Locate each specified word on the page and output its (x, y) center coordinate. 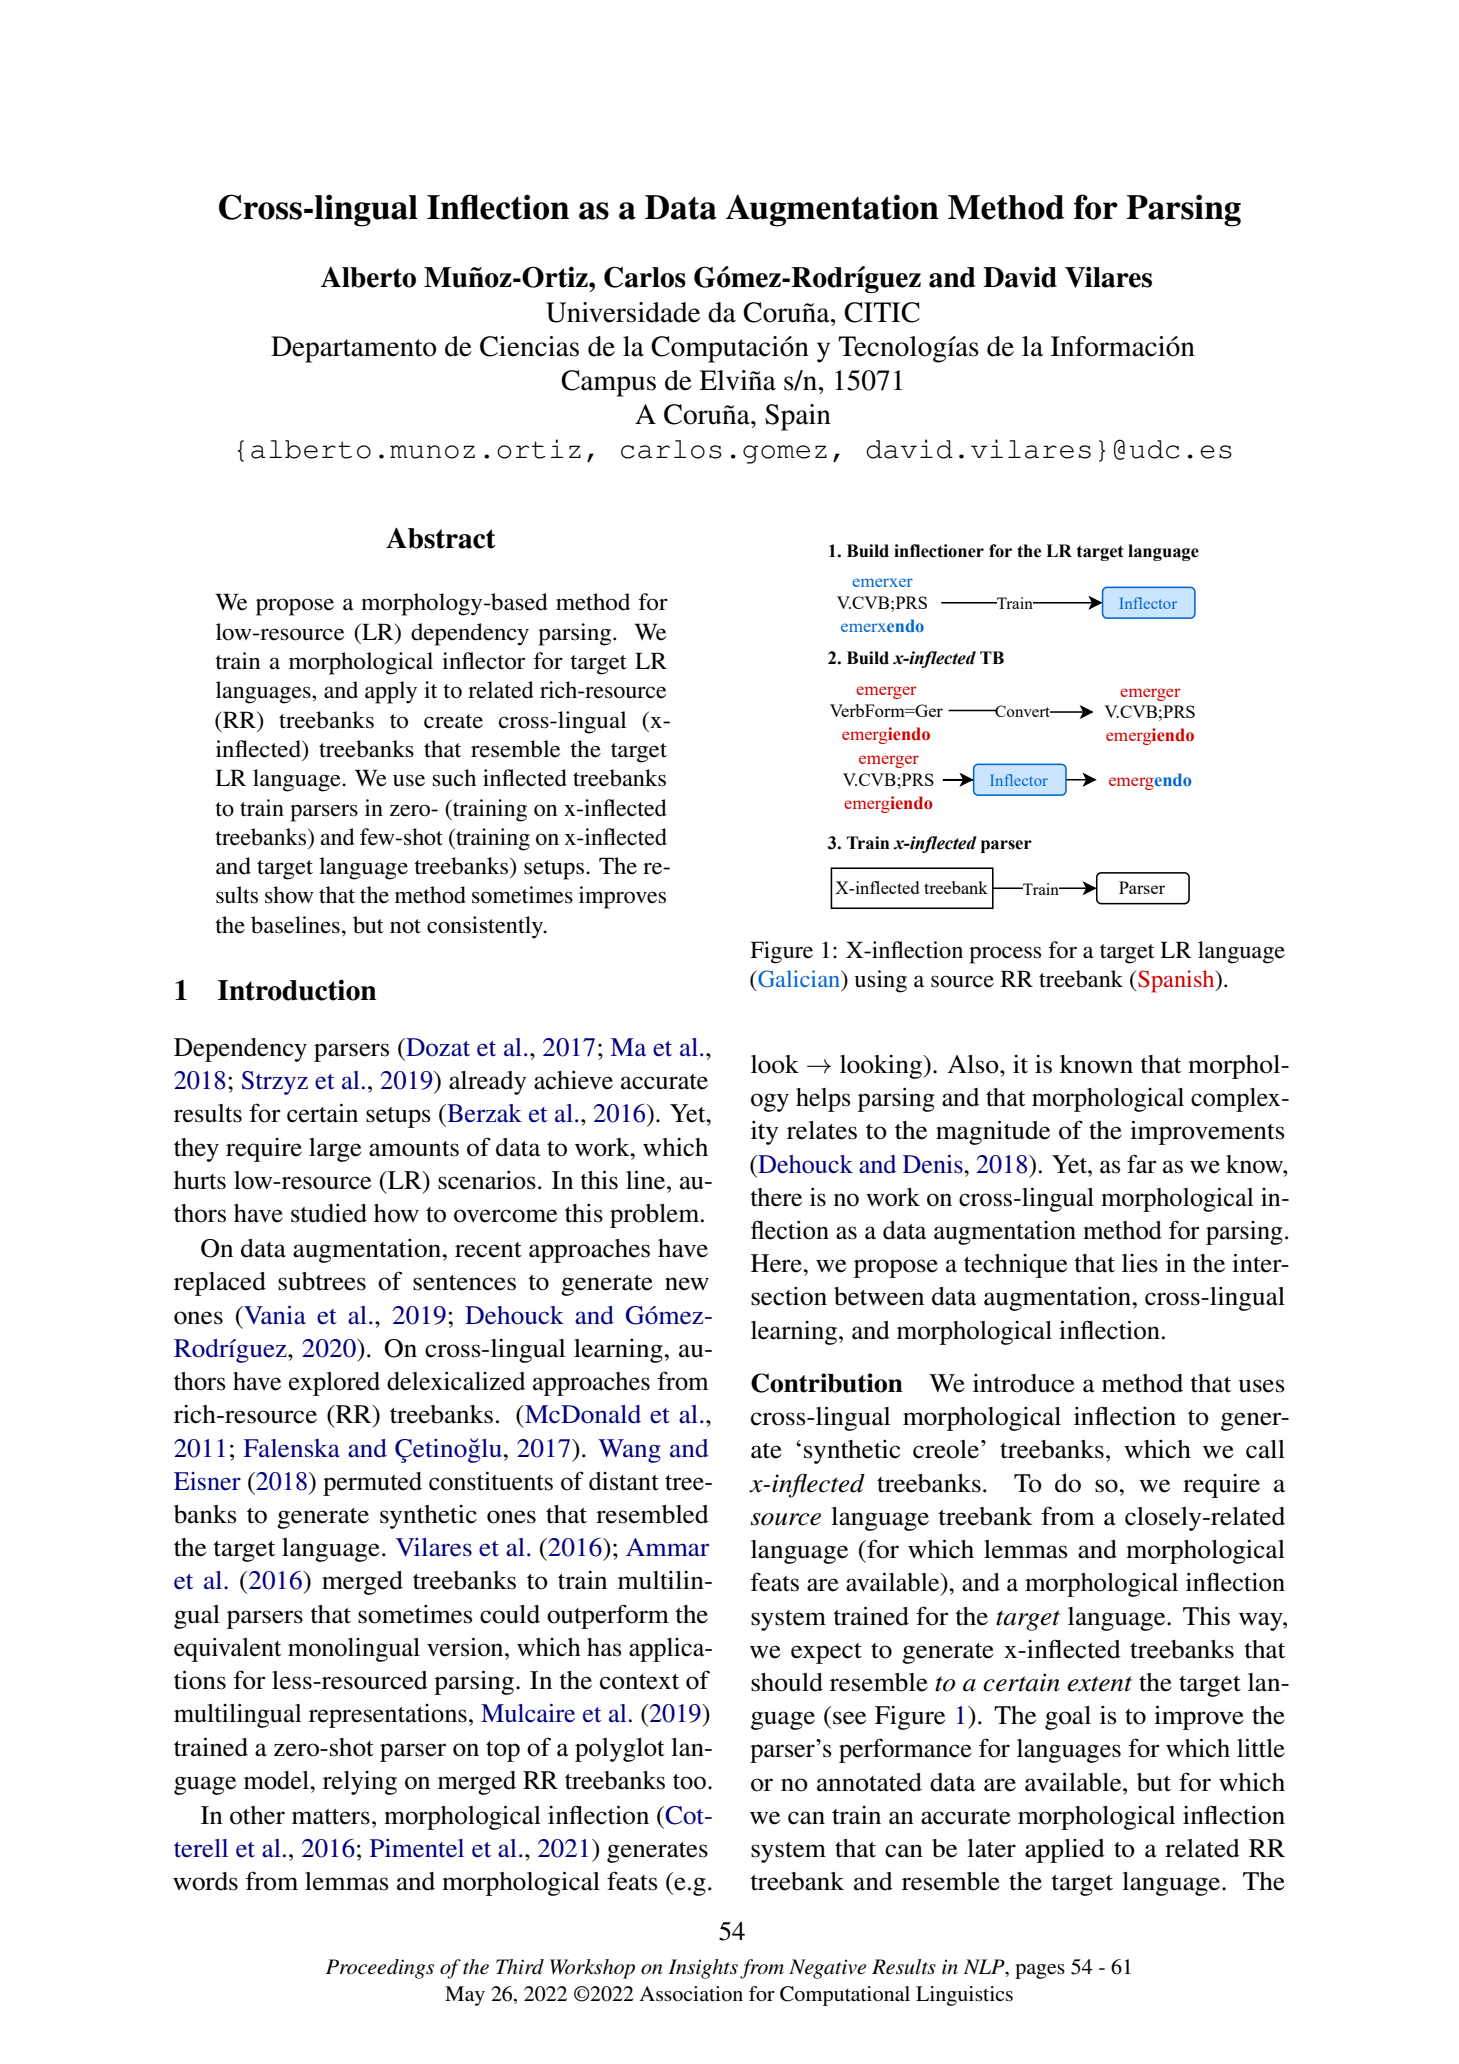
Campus (608, 383)
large (335, 1150)
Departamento (353, 349)
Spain (798, 417)
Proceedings (380, 1969)
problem (656, 1216)
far (1141, 1164)
